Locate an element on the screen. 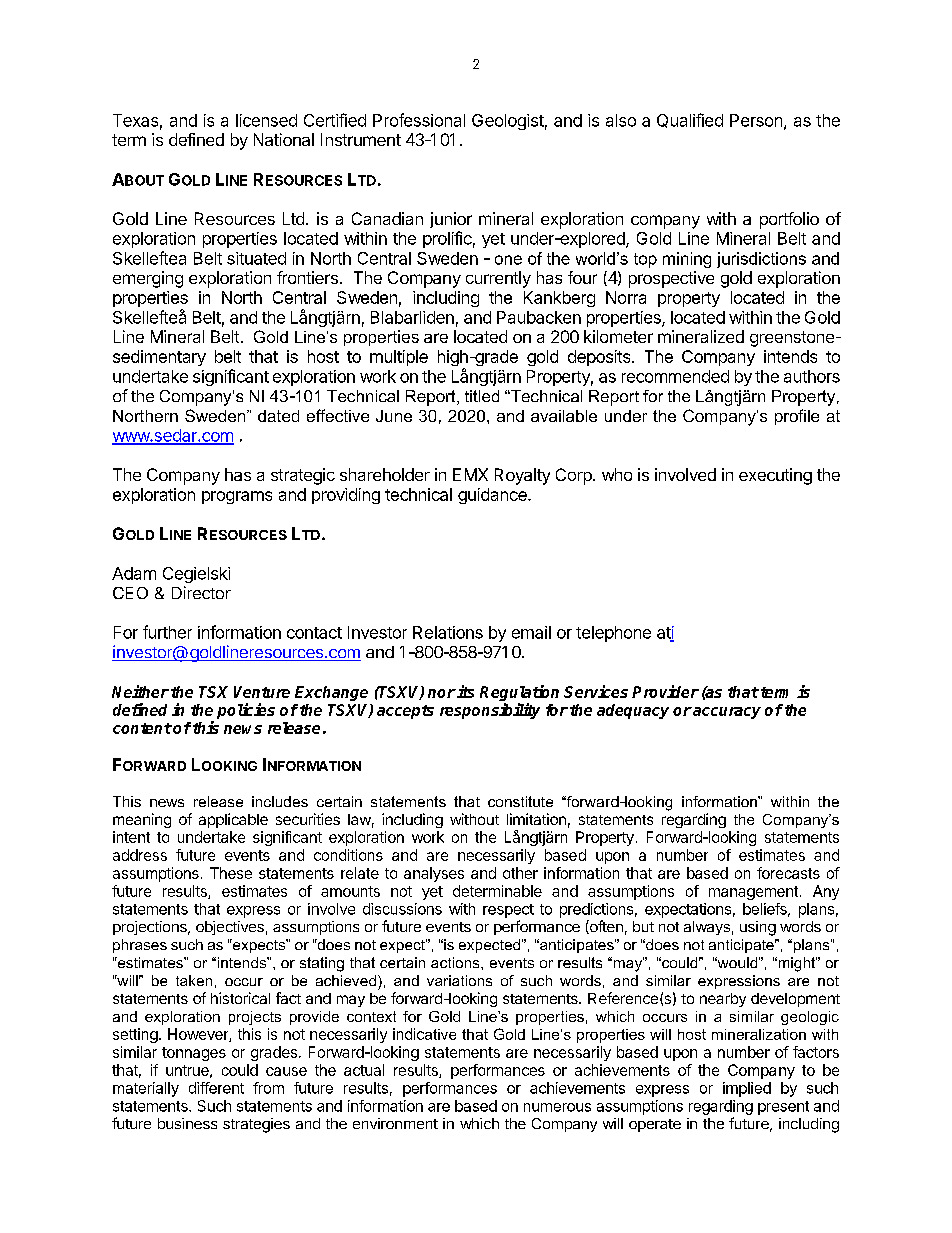 This screenshot has height=1233, width=952. recommended is located at coordinates (675, 376).
